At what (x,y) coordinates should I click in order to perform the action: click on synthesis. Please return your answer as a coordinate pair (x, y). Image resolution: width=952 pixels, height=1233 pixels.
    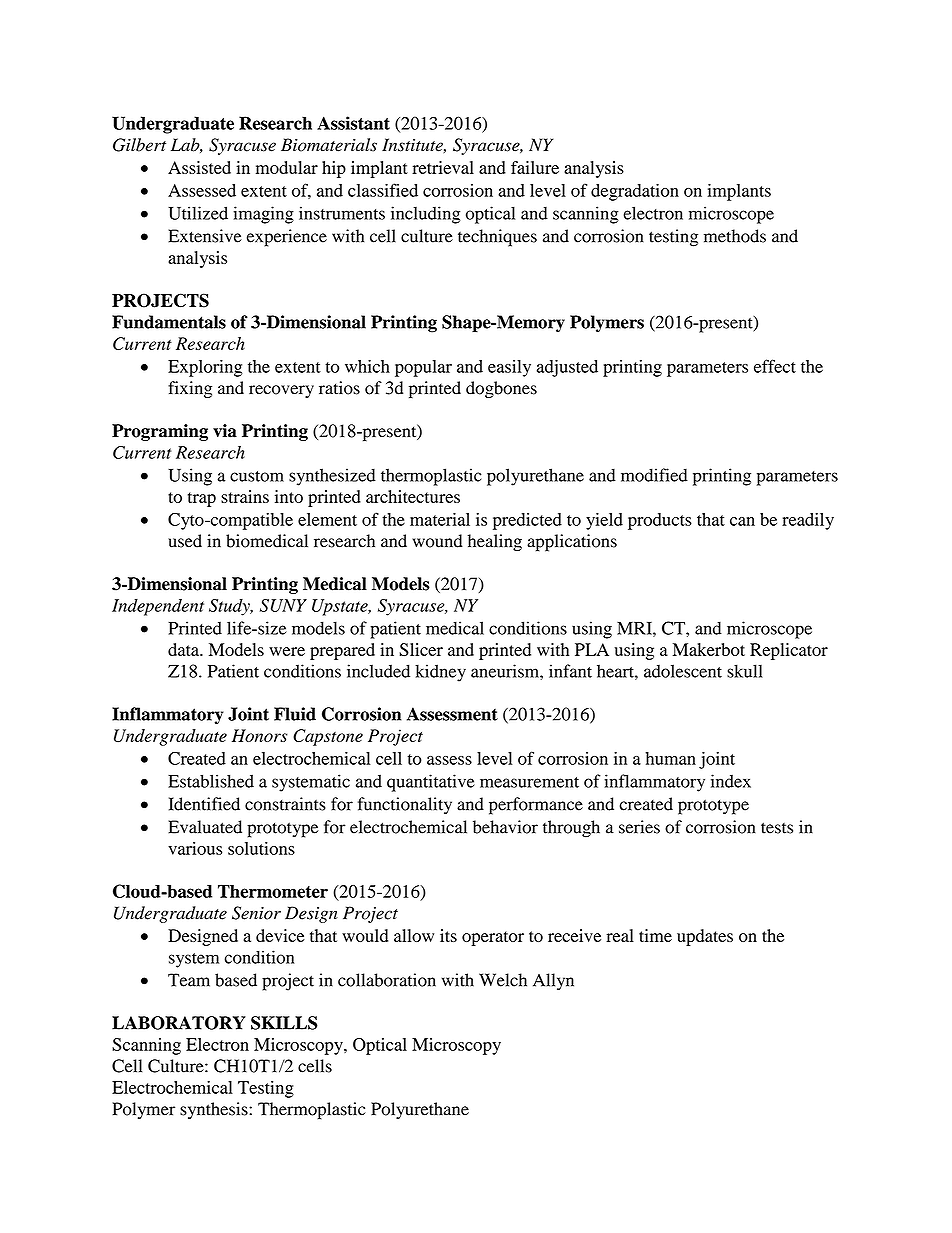
    Looking at the image, I should click on (215, 1110).
